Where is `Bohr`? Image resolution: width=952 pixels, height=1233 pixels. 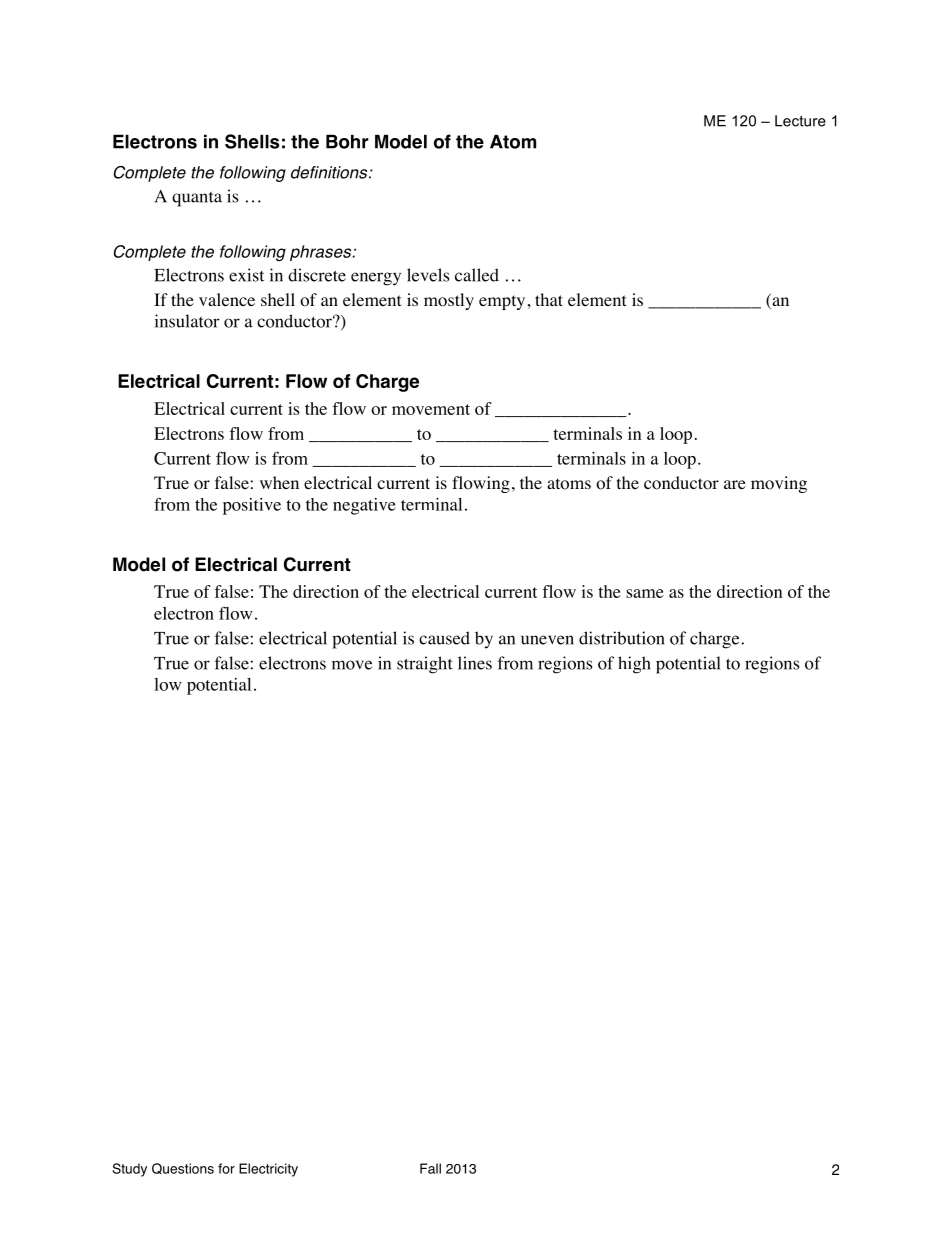
Bohr is located at coordinates (347, 141).
